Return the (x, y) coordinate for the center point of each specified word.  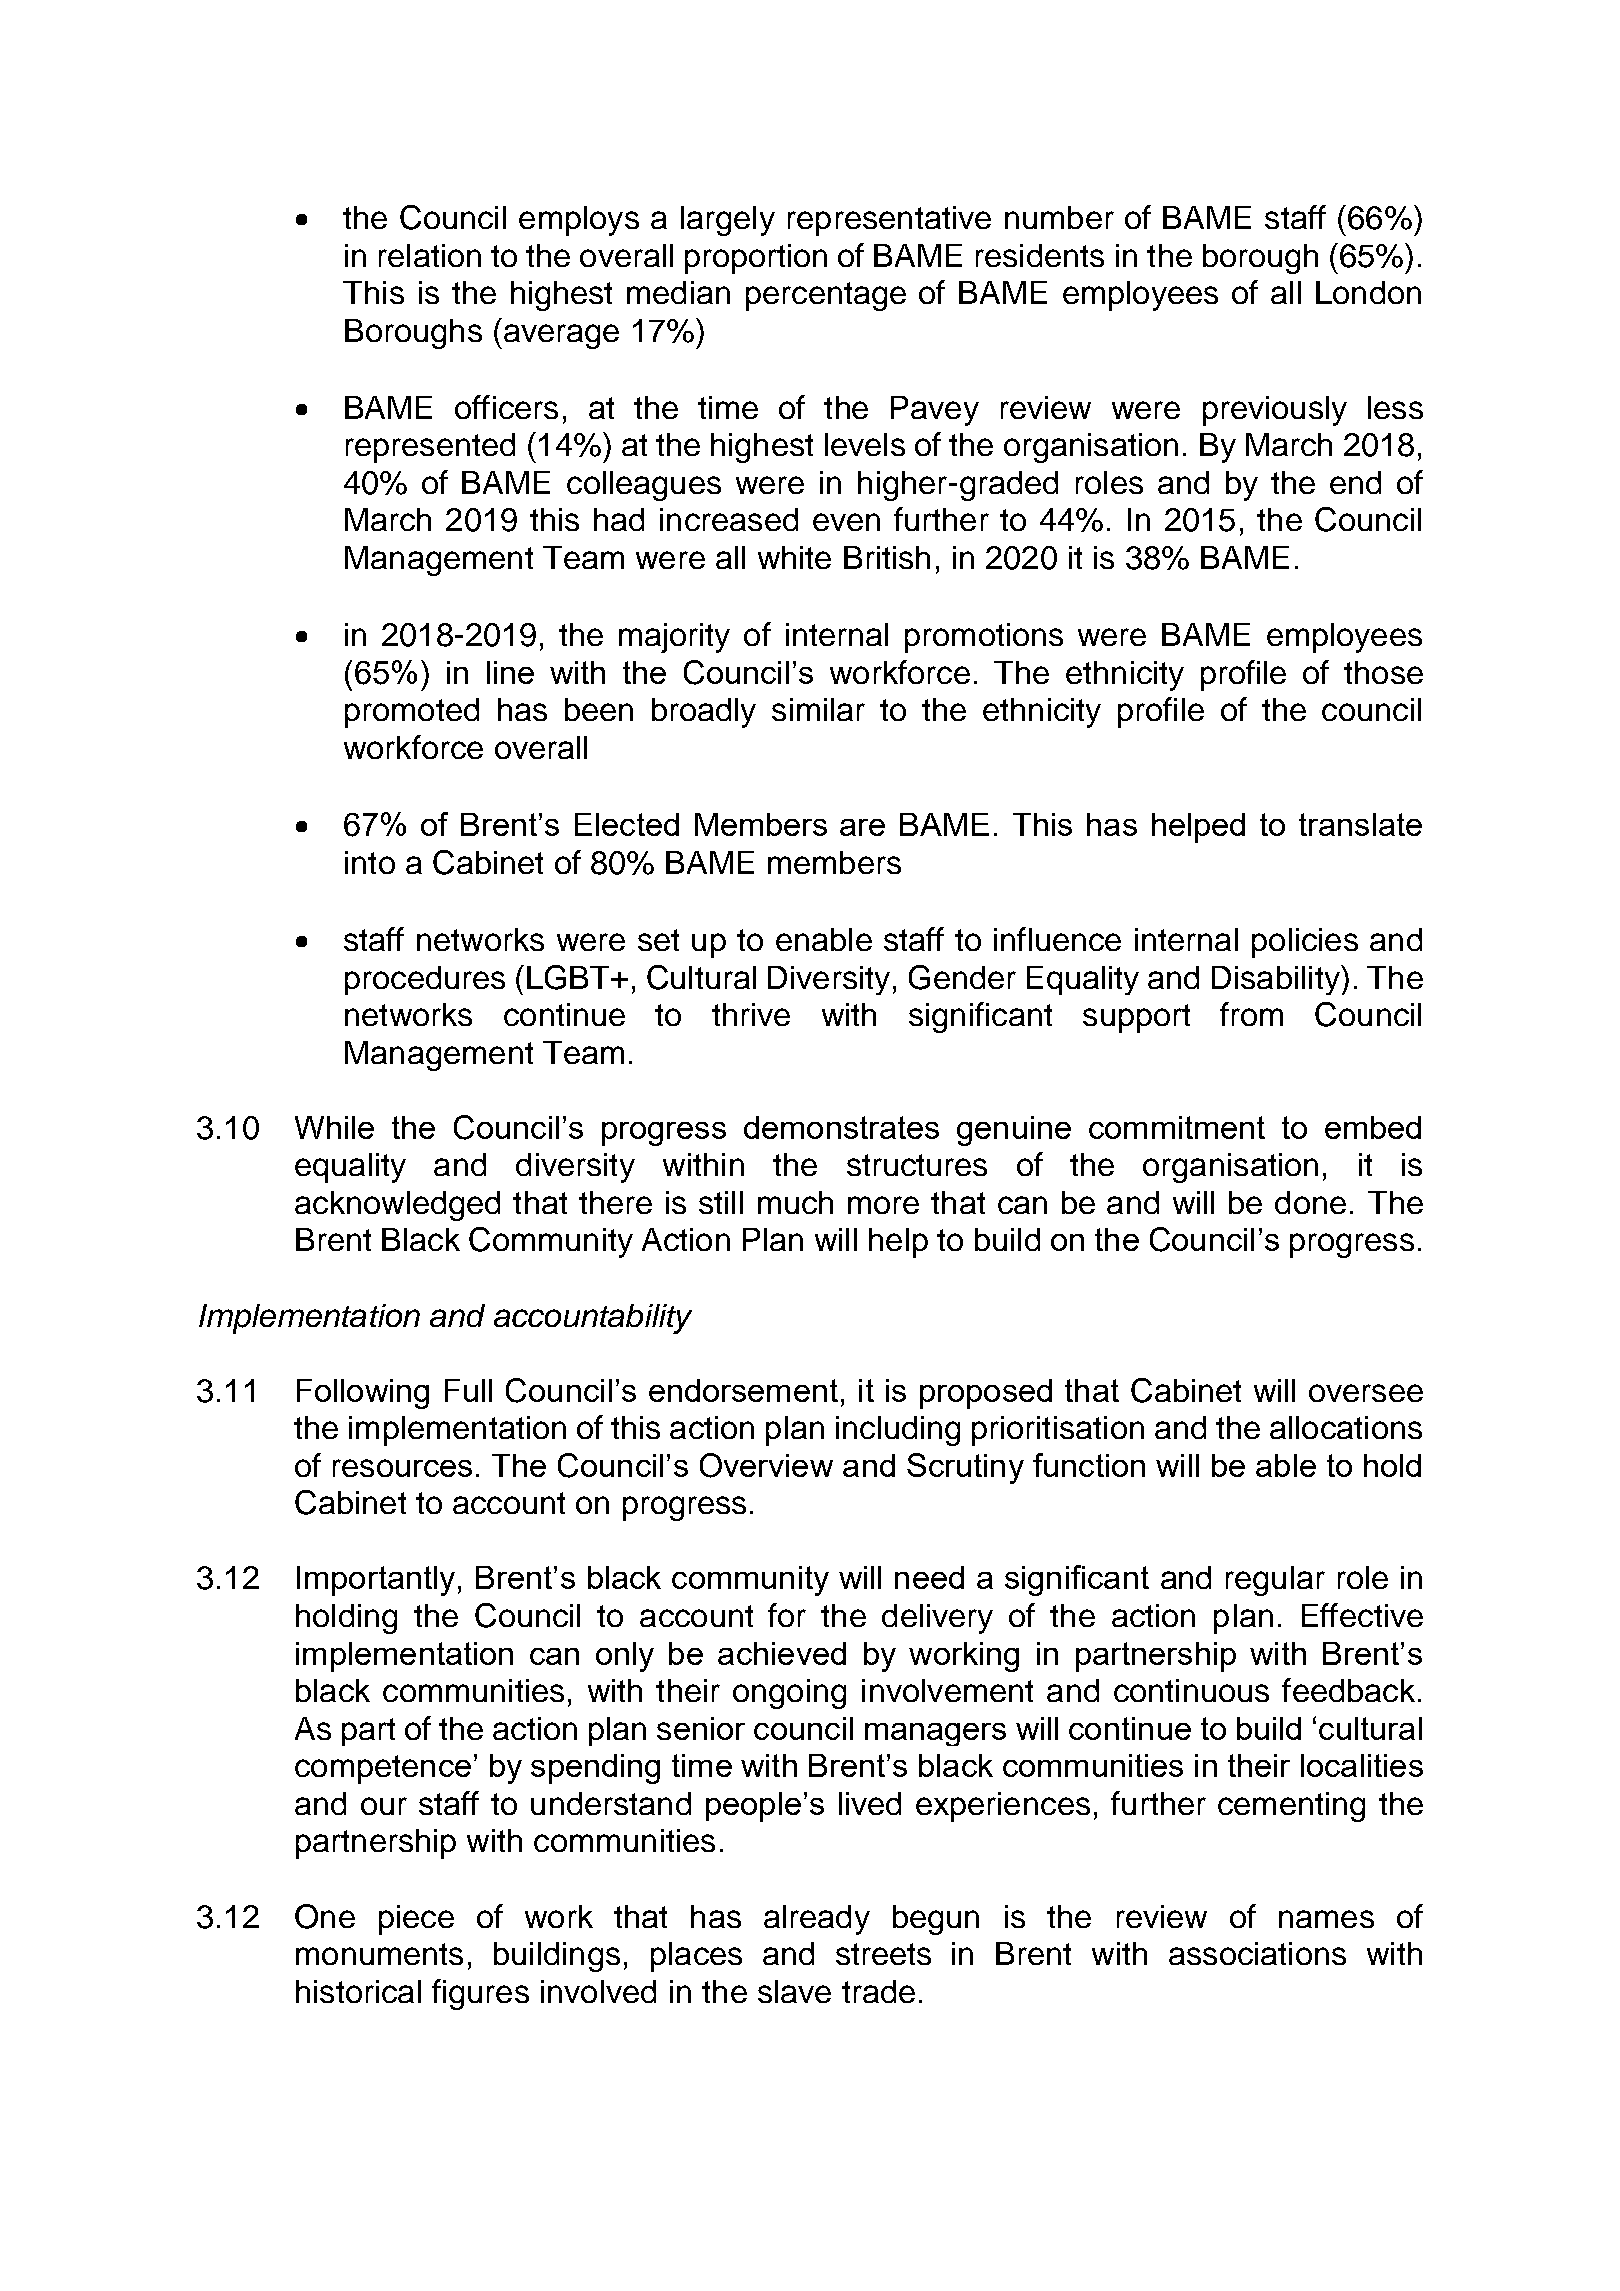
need (929, 1577)
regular (1275, 1581)
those (1383, 672)
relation (430, 255)
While (334, 1127)
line (510, 672)
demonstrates (841, 1127)
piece (416, 1920)
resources (402, 1468)
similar (818, 709)
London (1368, 292)
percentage (826, 296)
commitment (1177, 1127)
